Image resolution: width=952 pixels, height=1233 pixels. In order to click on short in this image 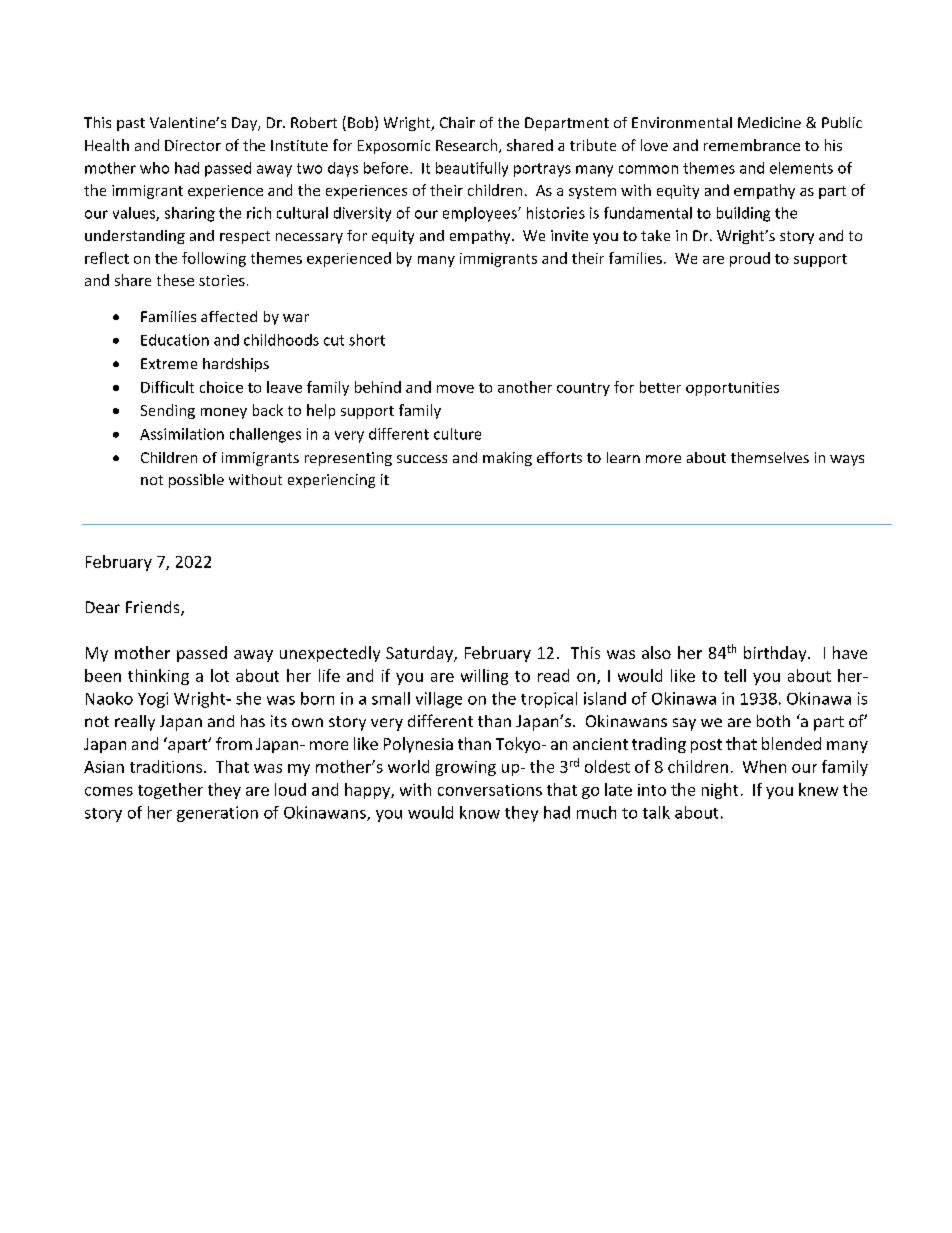, I will do `click(367, 340)`.
